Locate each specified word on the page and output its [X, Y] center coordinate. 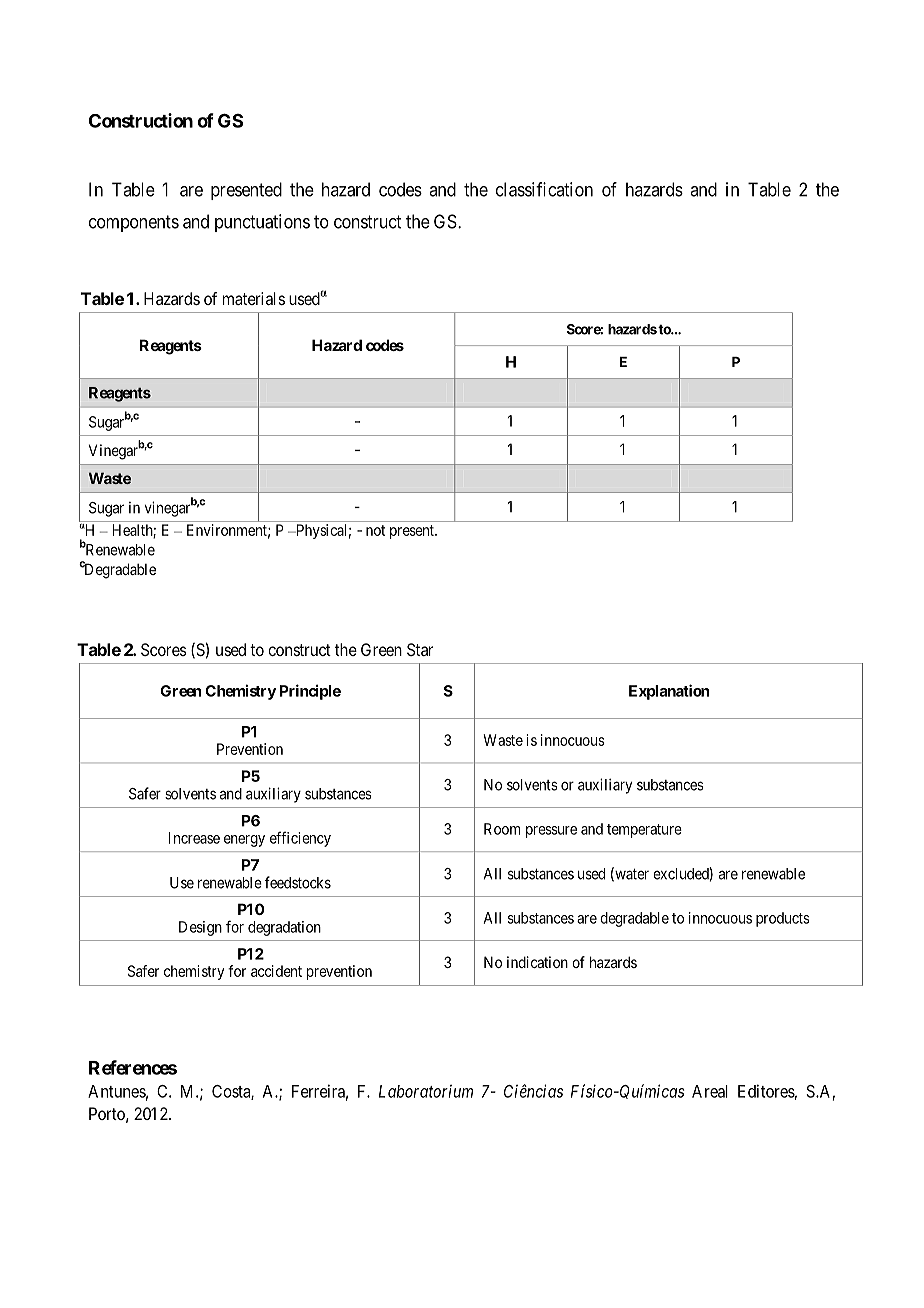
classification [544, 189]
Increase [194, 838]
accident [276, 971]
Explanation [669, 692]
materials [254, 298]
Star [420, 649]
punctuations [262, 223]
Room [502, 829]
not [375, 530]
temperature [644, 831]
